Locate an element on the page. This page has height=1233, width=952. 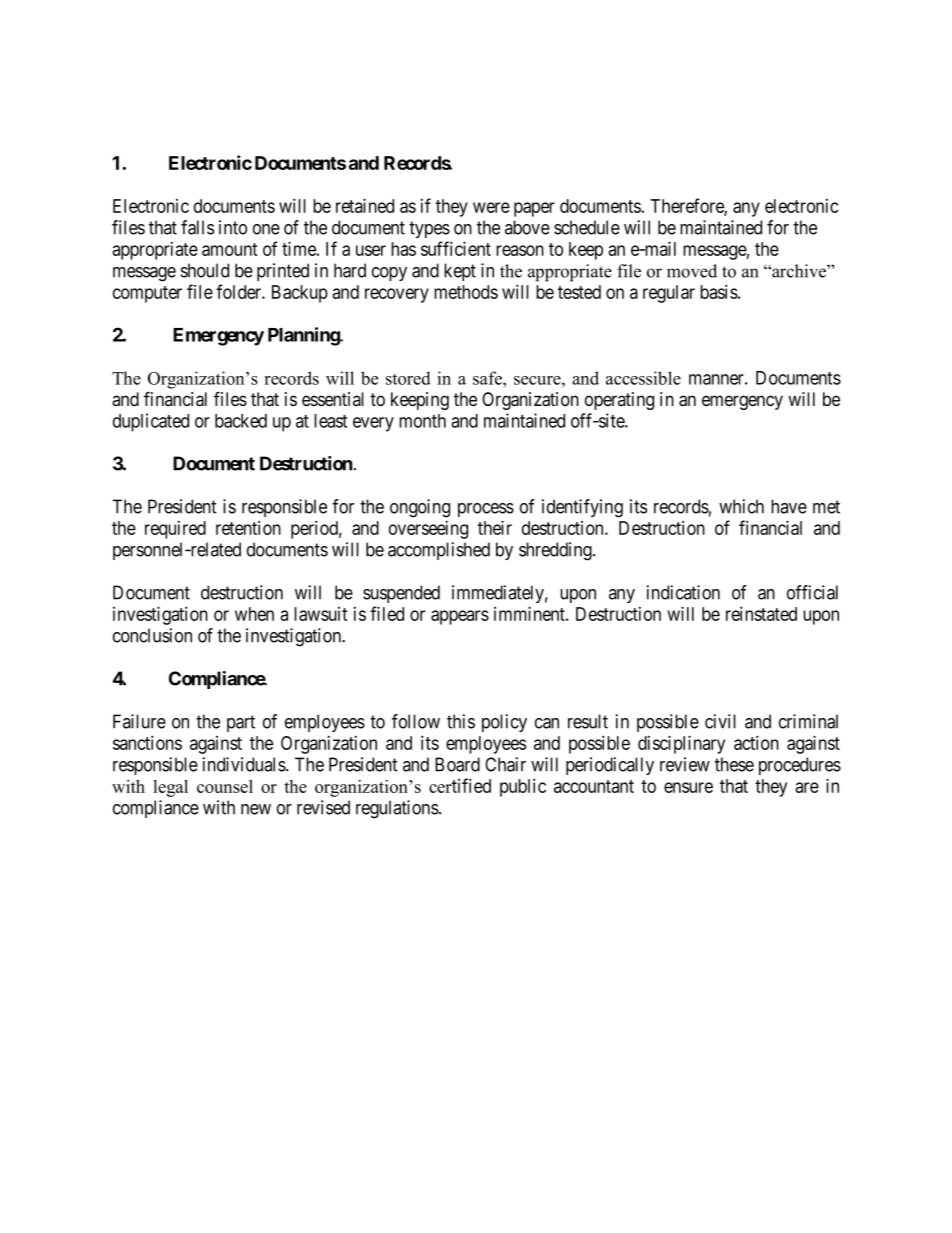
were is located at coordinates (491, 207).
